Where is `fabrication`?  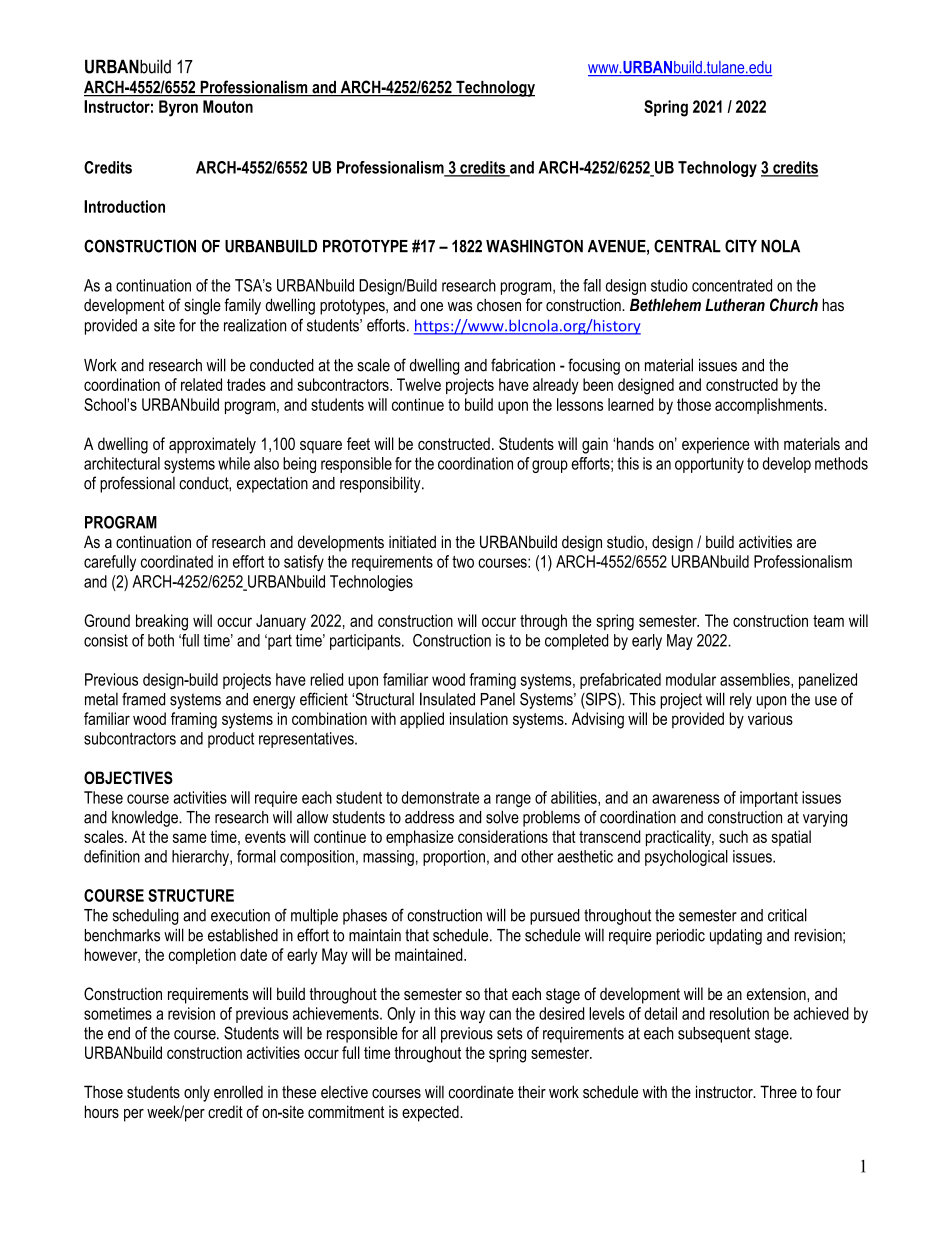
fabrication is located at coordinates (523, 365).
